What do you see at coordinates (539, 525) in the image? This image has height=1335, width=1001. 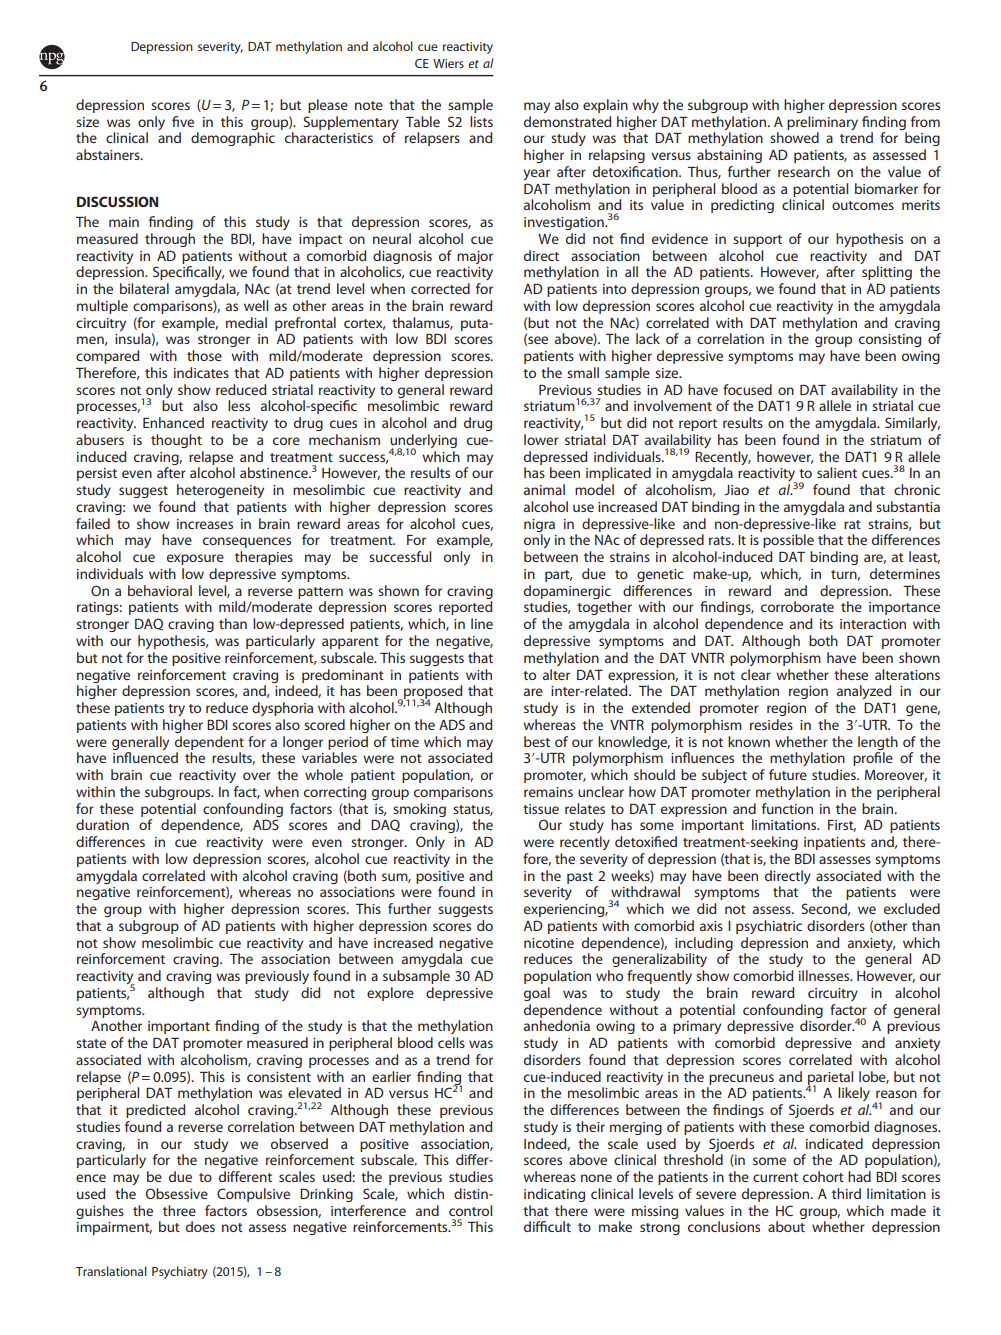 I see `nigra` at bounding box center [539, 525].
